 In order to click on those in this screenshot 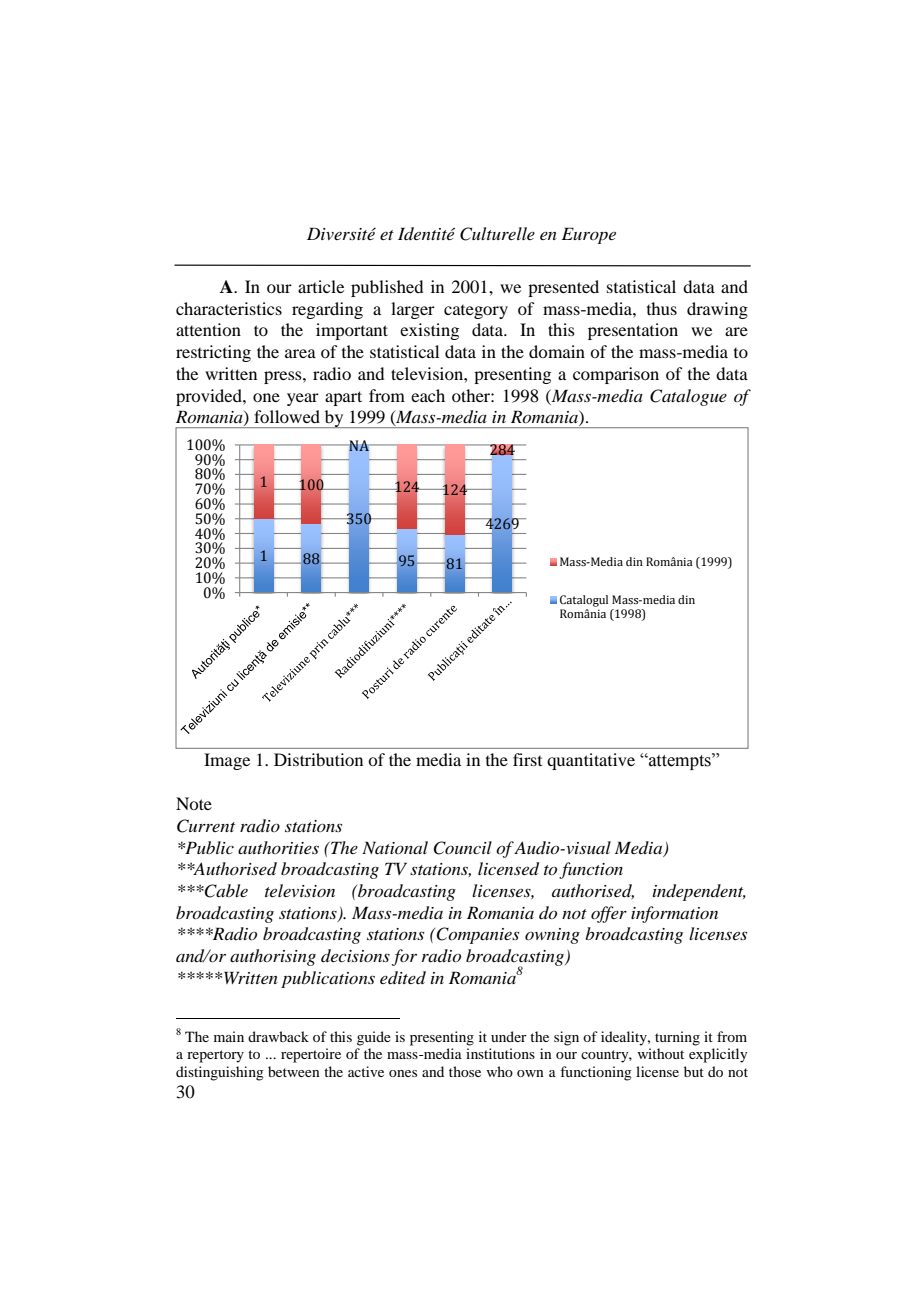, I will do `click(465, 1071)`.
